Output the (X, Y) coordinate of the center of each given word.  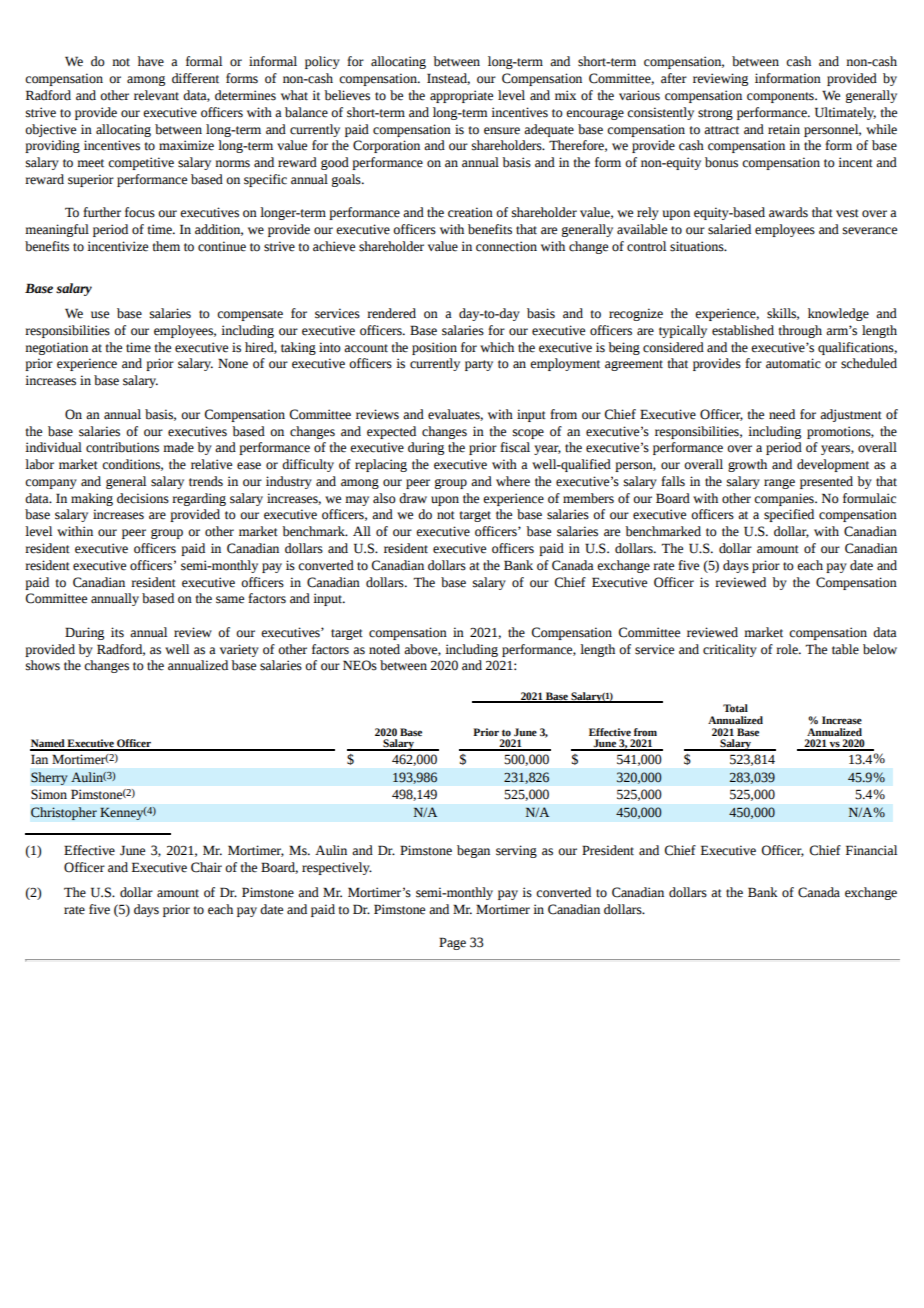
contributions (122, 447)
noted (384, 649)
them (166, 246)
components (781, 97)
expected (391, 432)
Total (735, 708)
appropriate (461, 96)
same (230, 600)
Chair (206, 867)
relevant (156, 95)
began (473, 851)
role (788, 649)
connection (506, 246)
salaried (729, 229)
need (782, 414)
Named (48, 744)
